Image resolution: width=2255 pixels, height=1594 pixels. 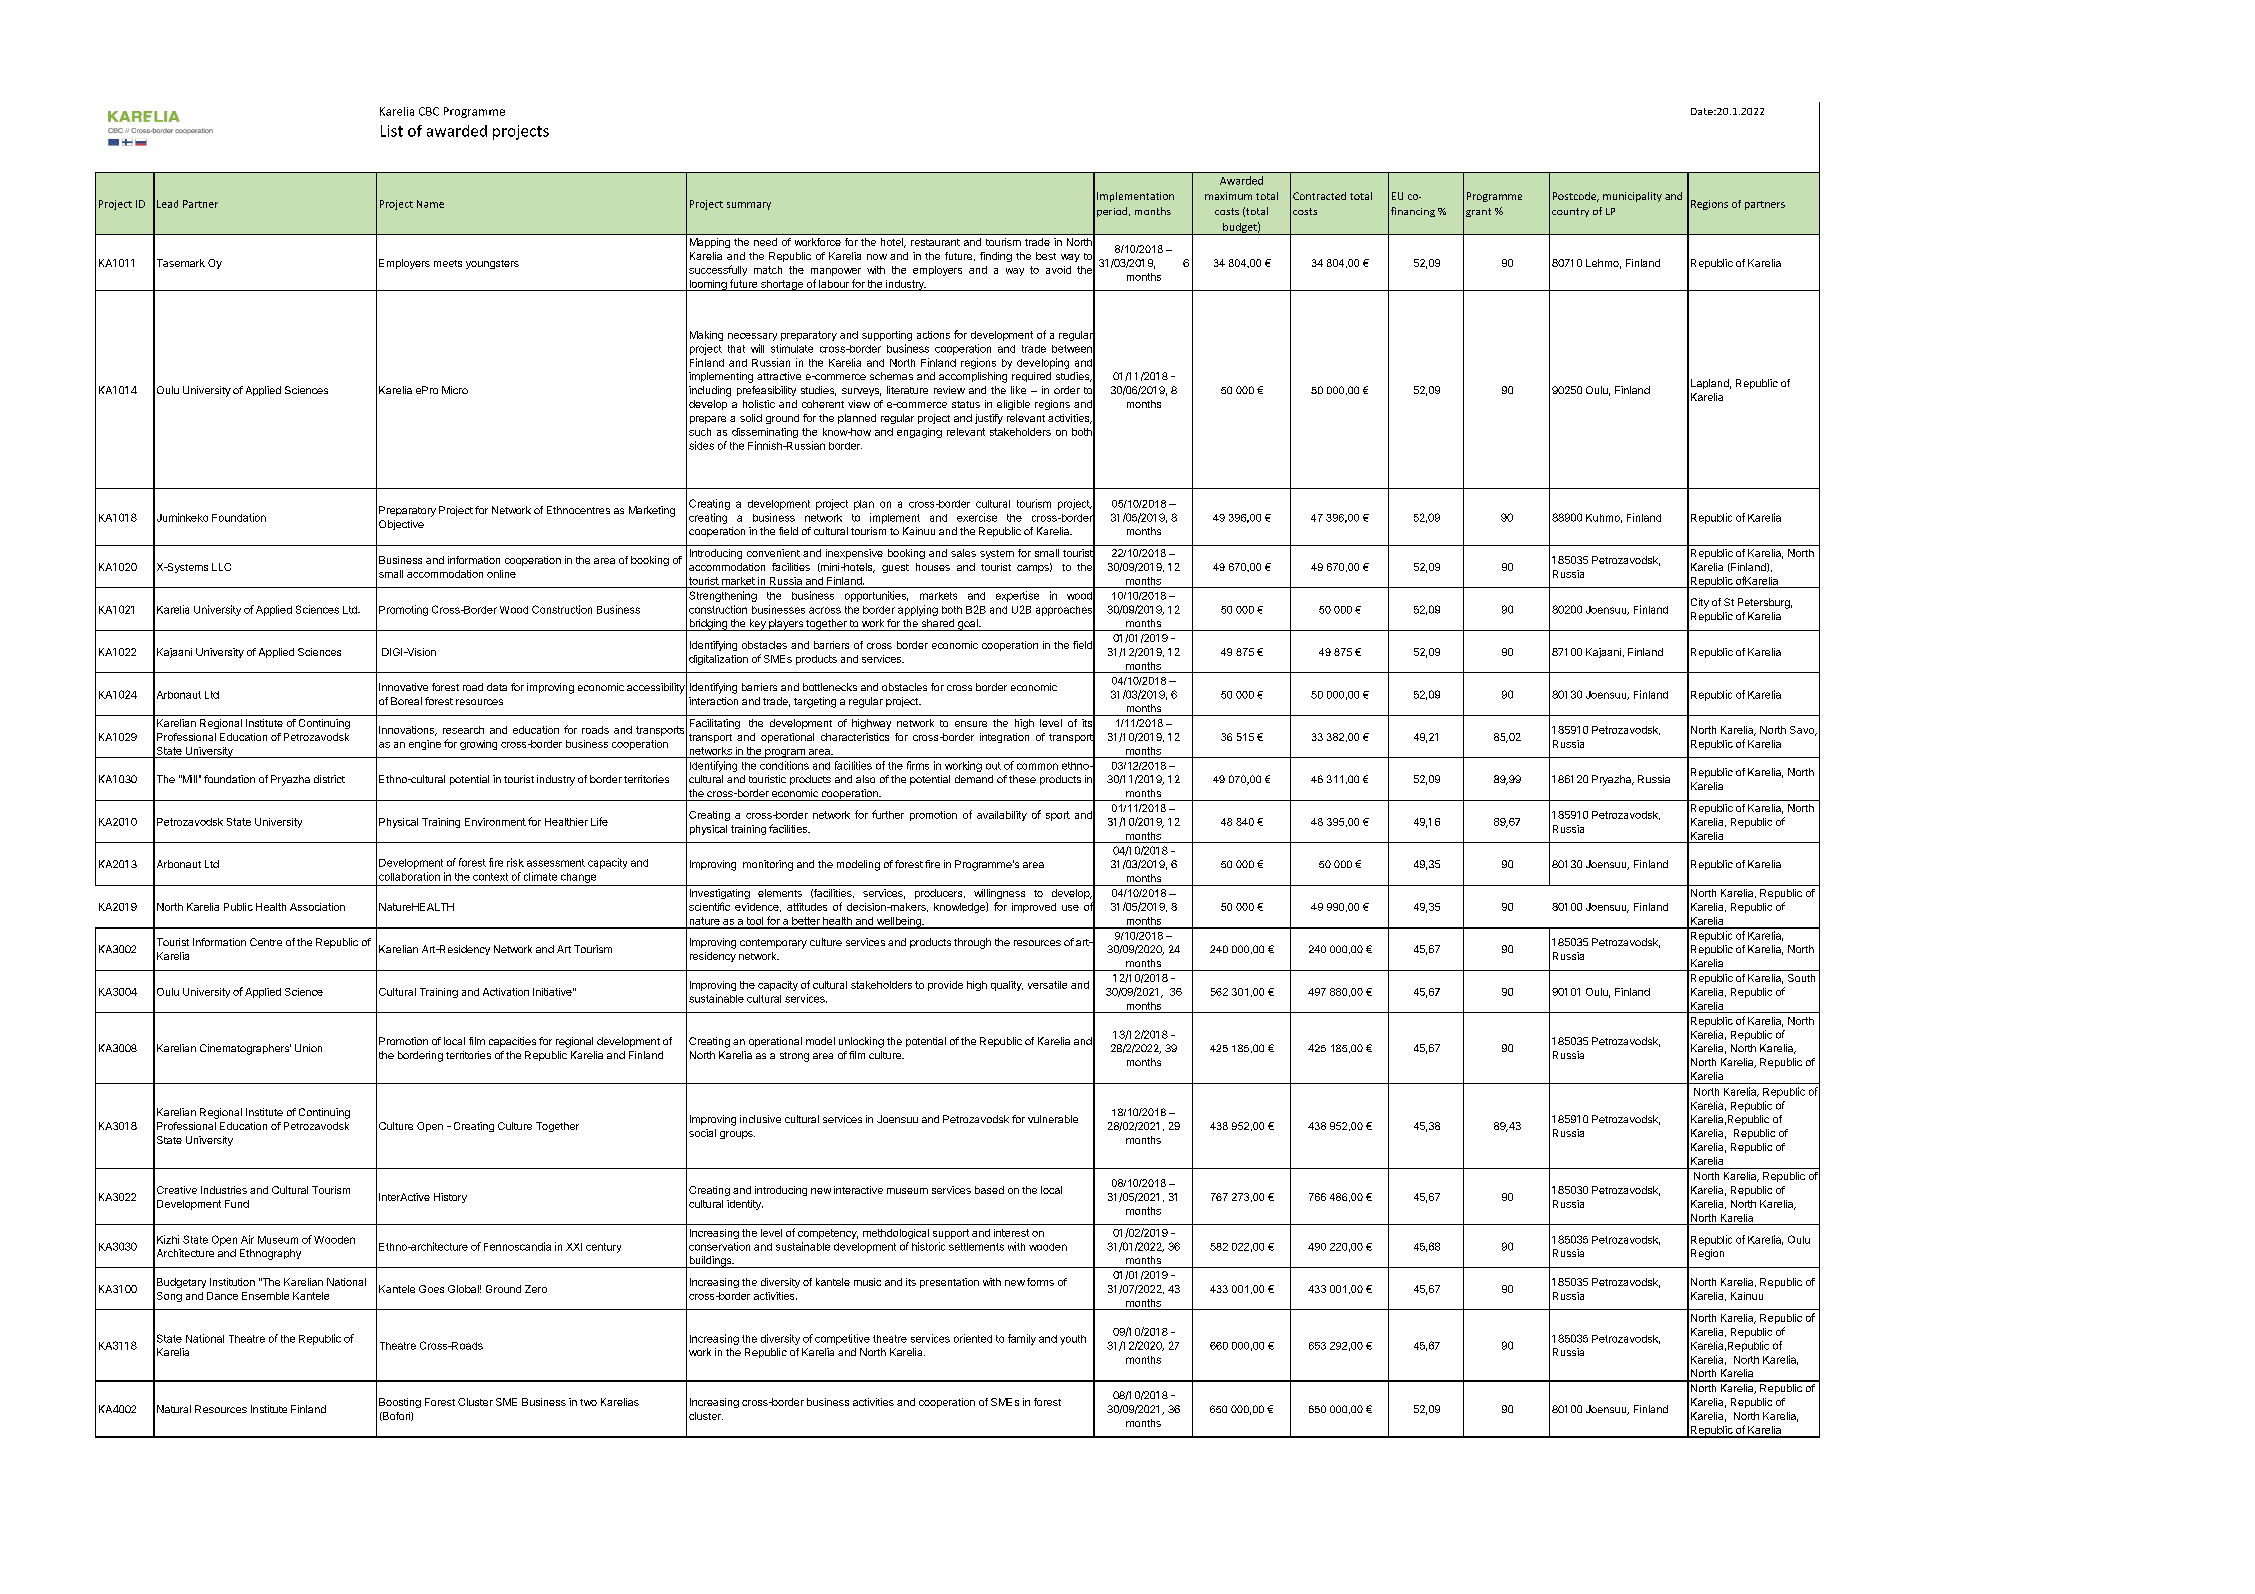 What do you see at coordinates (1037, 766) in the document?
I see `common` at bounding box center [1037, 766].
